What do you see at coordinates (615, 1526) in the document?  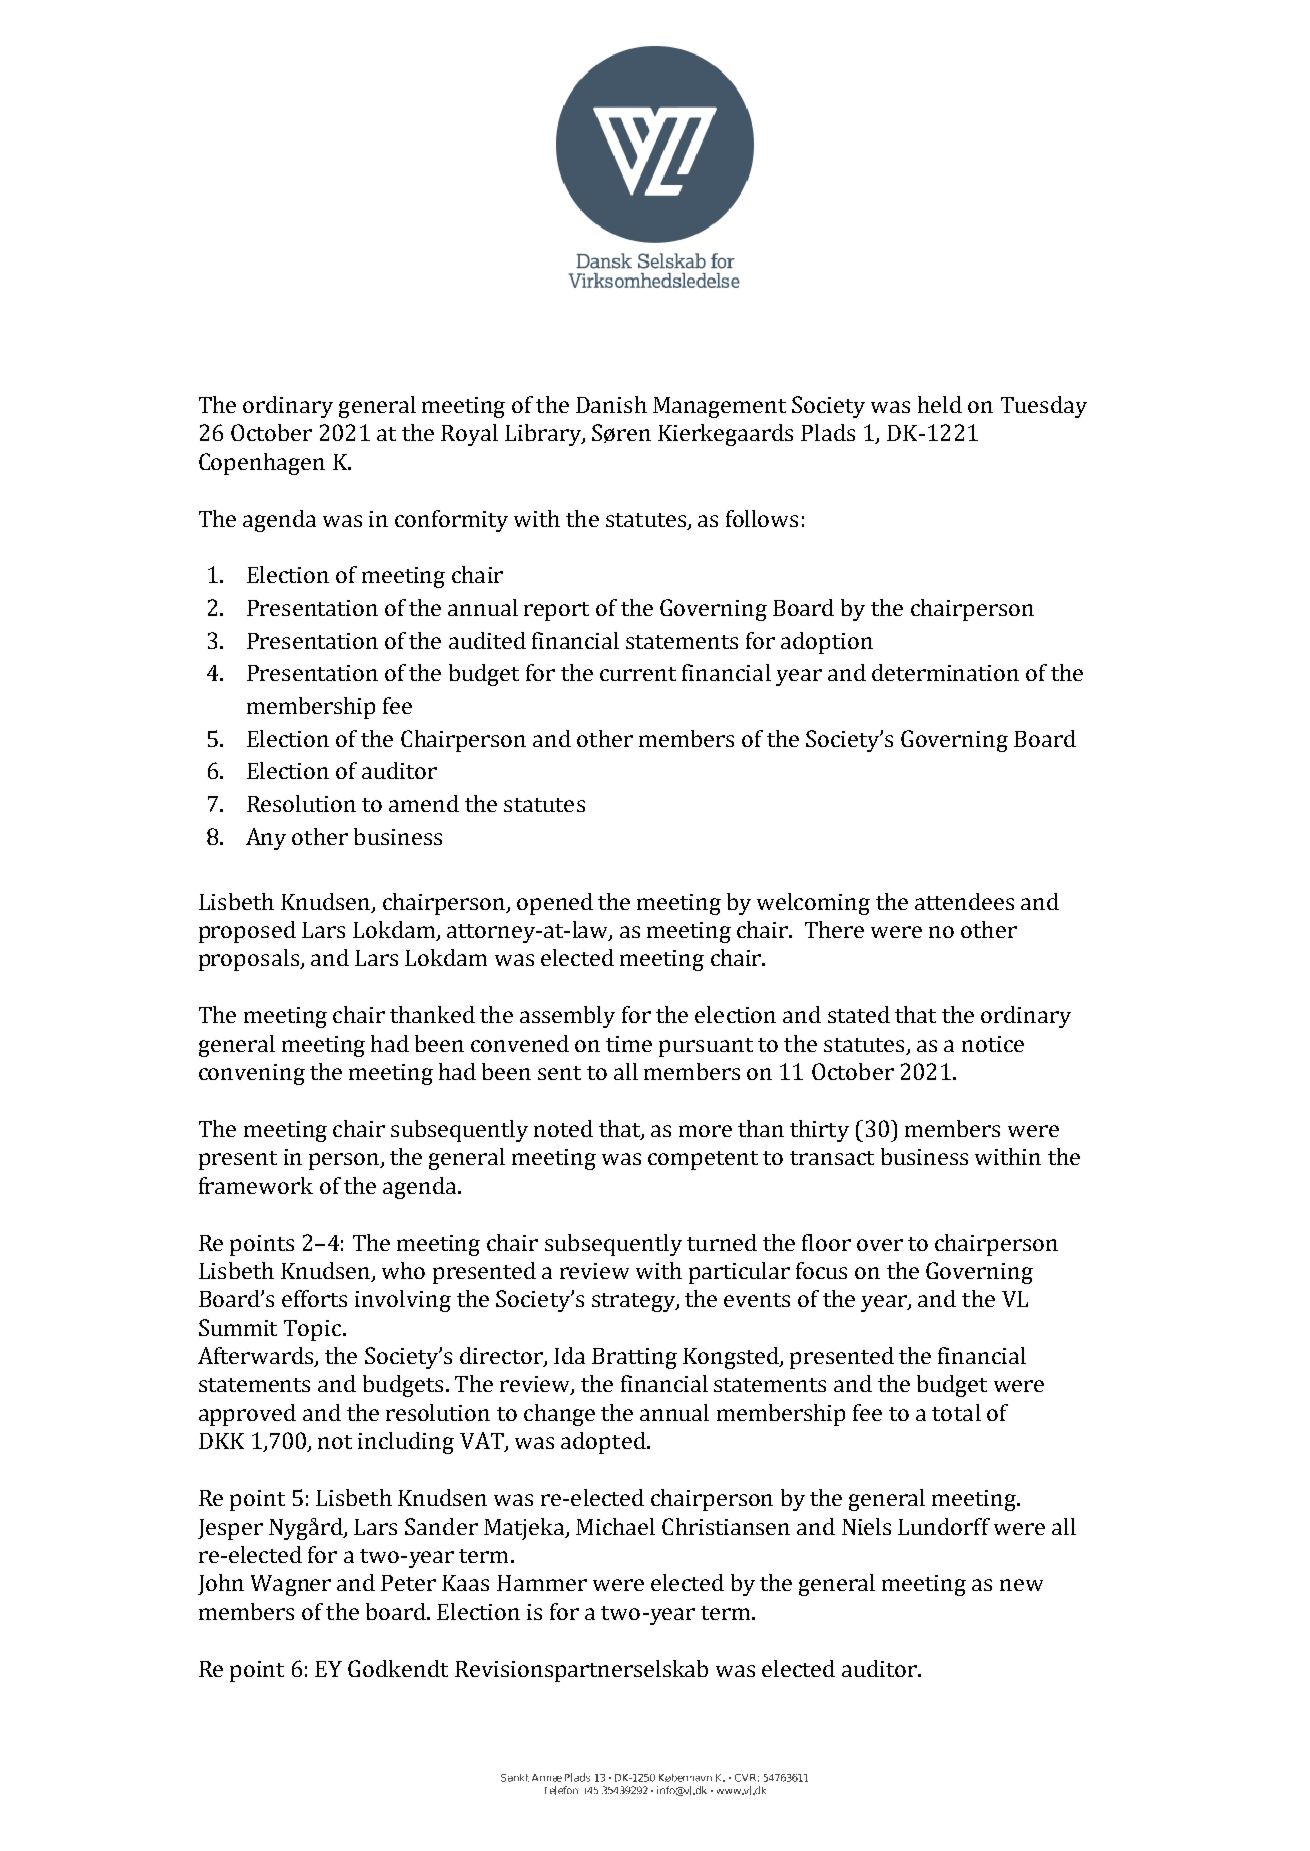 I see `Michael` at bounding box center [615, 1526].
